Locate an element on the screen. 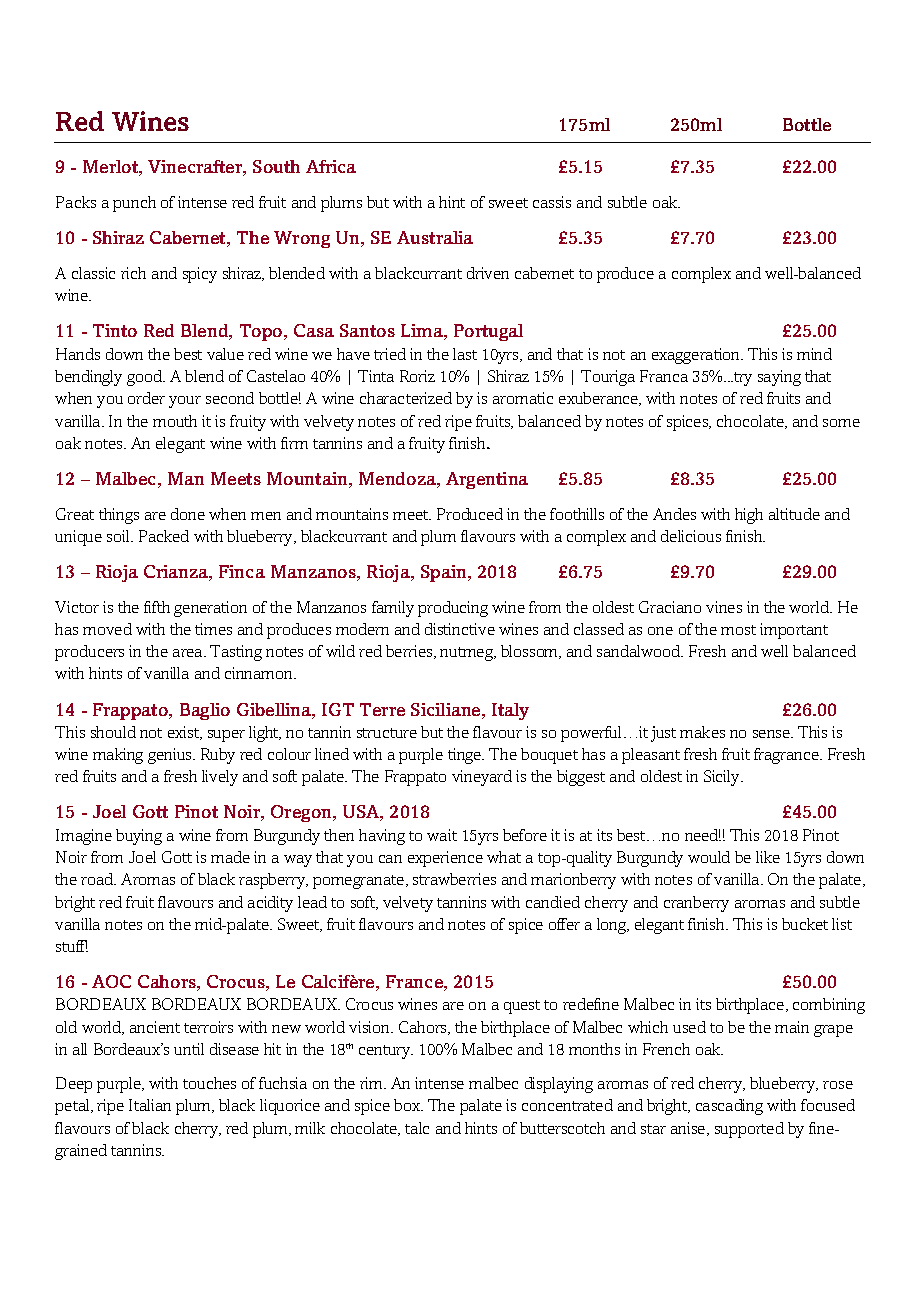  mind is located at coordinates (814, 354).
